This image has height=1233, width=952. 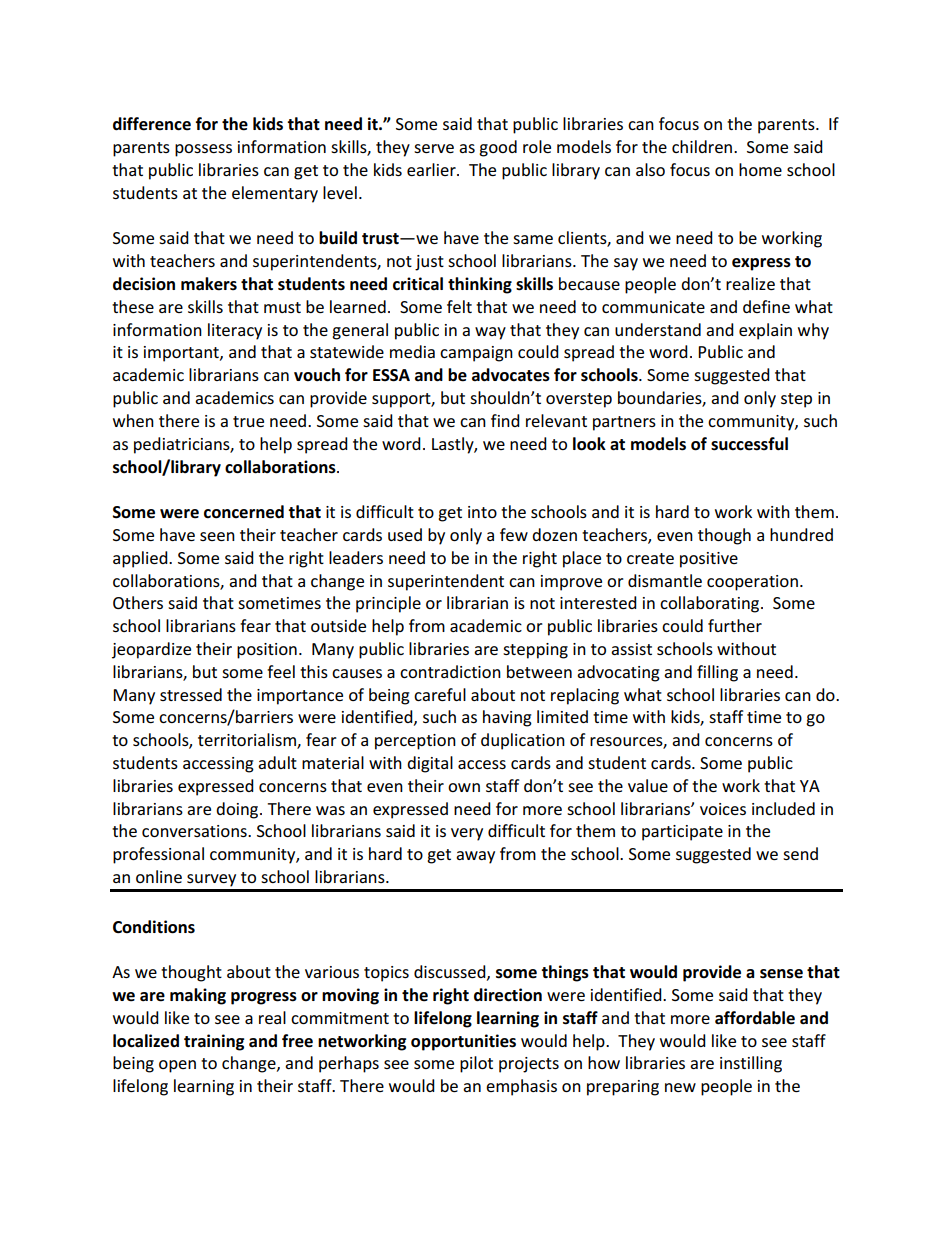 I want to click on good, so click(x=498, y=148).
